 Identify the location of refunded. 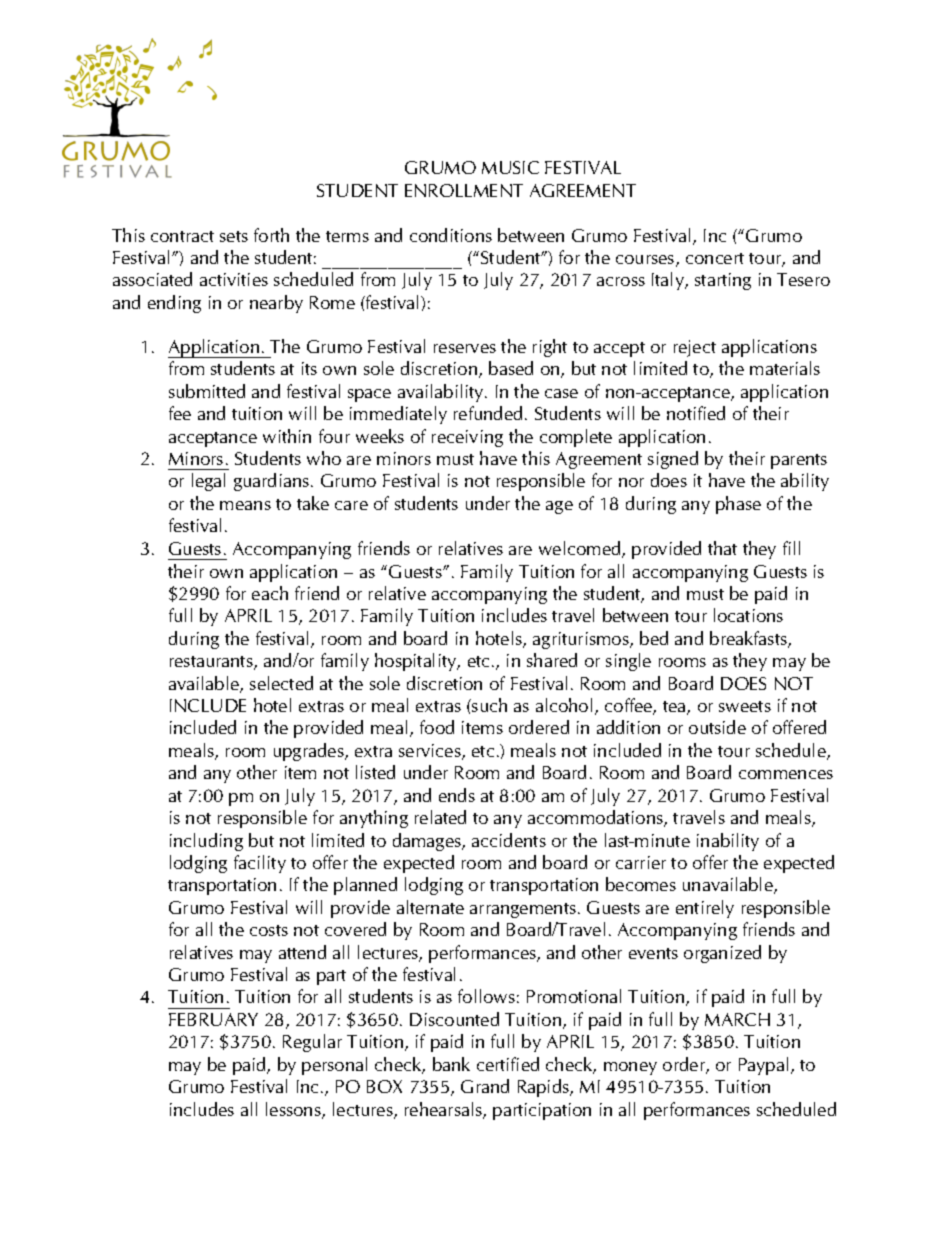
(488, 413).
